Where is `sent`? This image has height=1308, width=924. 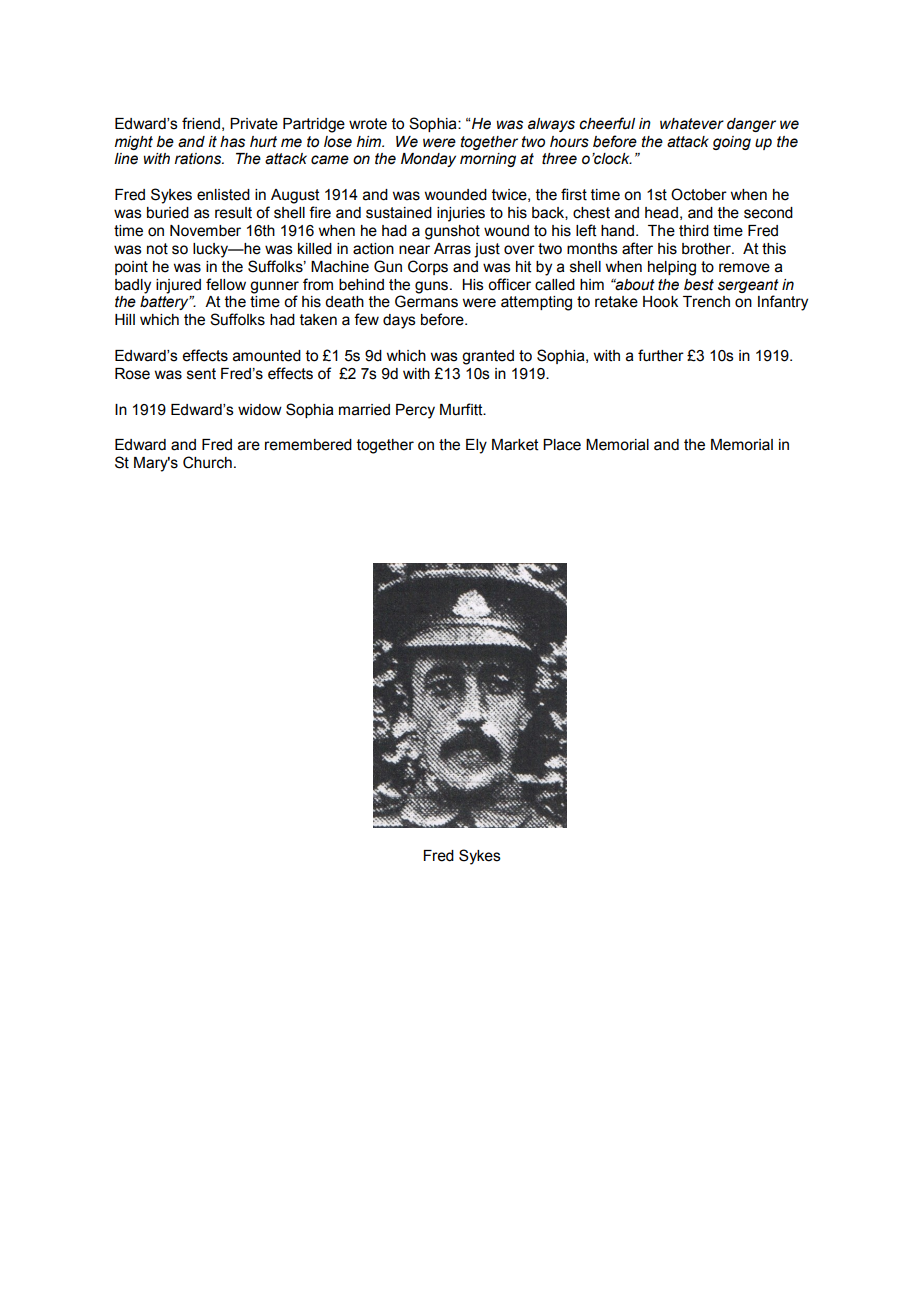 sent is located at coordinates (201, 374).
